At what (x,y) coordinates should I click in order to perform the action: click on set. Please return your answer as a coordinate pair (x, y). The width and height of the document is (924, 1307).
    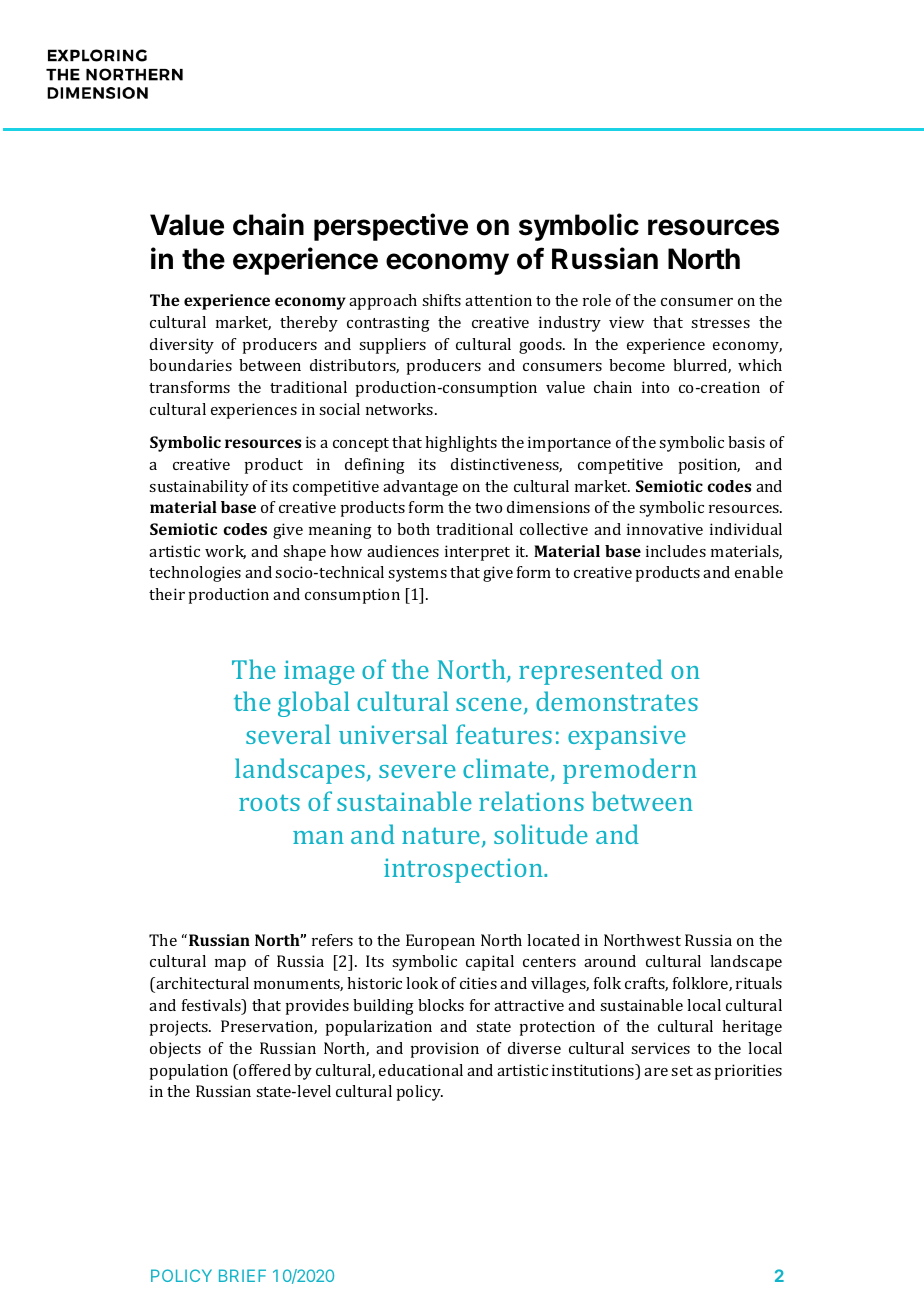
    Looking at the image, I should click on (682, 1071).
